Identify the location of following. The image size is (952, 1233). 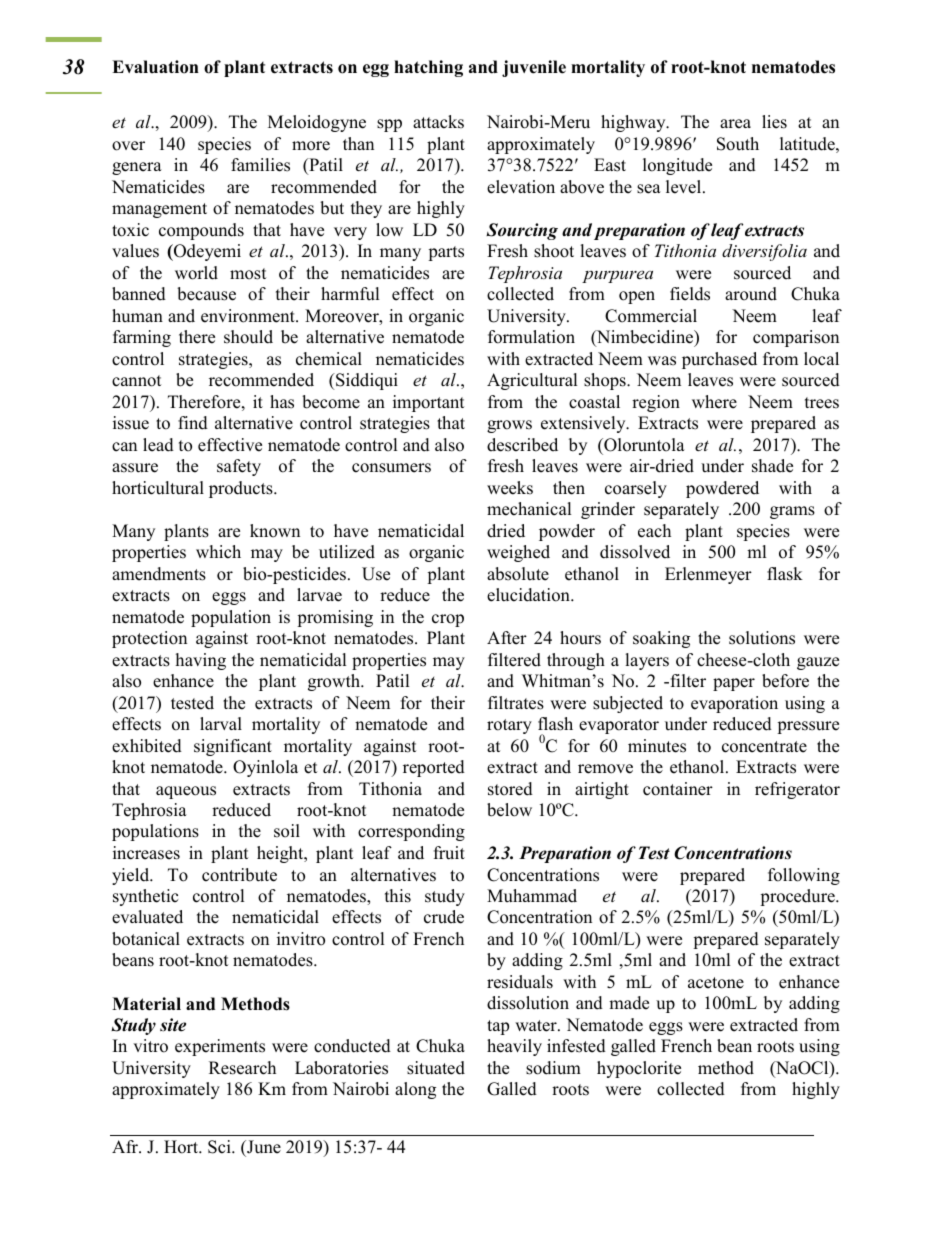
(804, 876).
